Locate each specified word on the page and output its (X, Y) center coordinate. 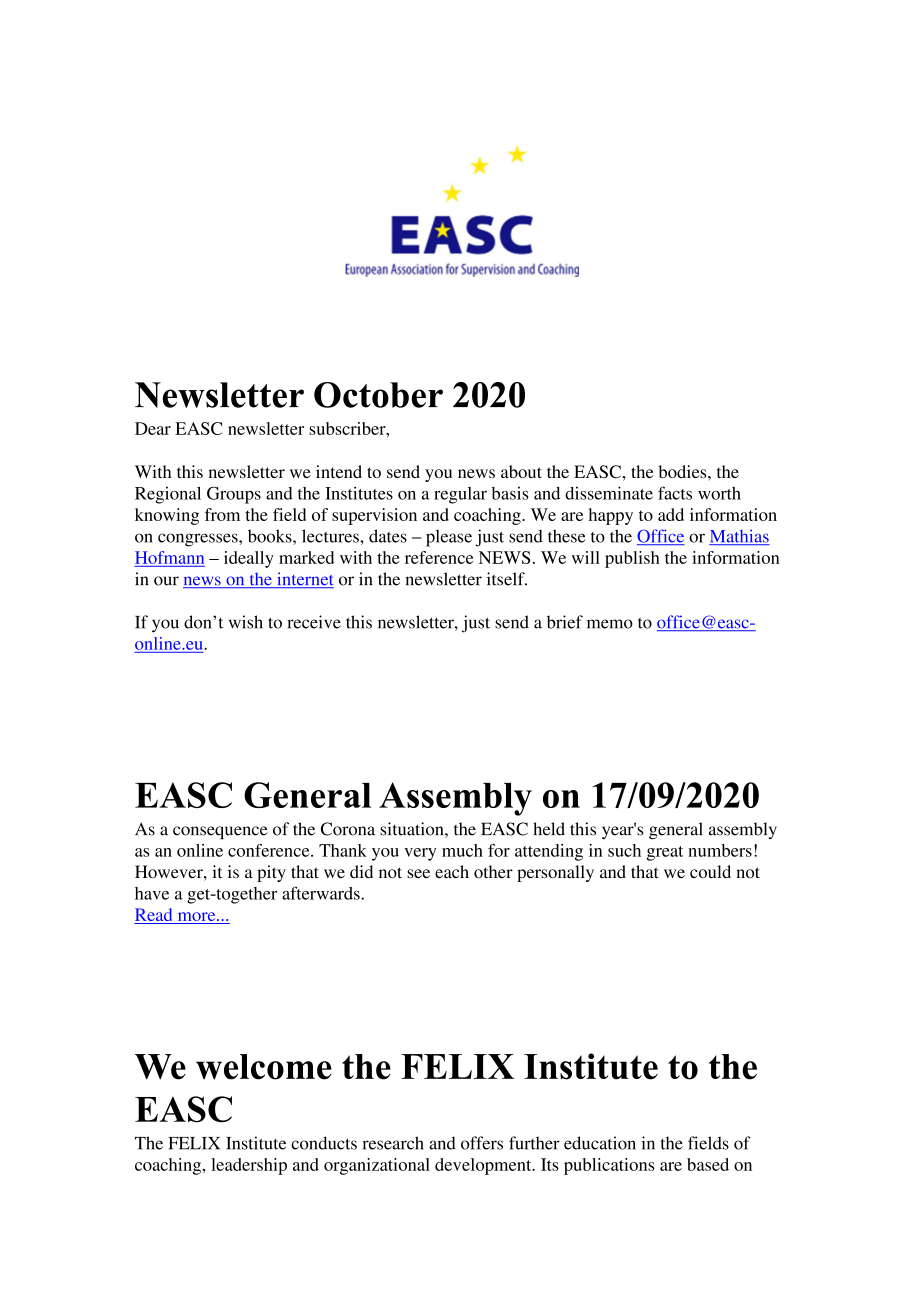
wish (246, 622)
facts (675, 493)
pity (271, 873)
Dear (153, 428)
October (378, 395)
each (452, 871)
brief (565, 622)
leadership (249, 1166)
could (710, 871)
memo (610, 624)
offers (482, 1143)
